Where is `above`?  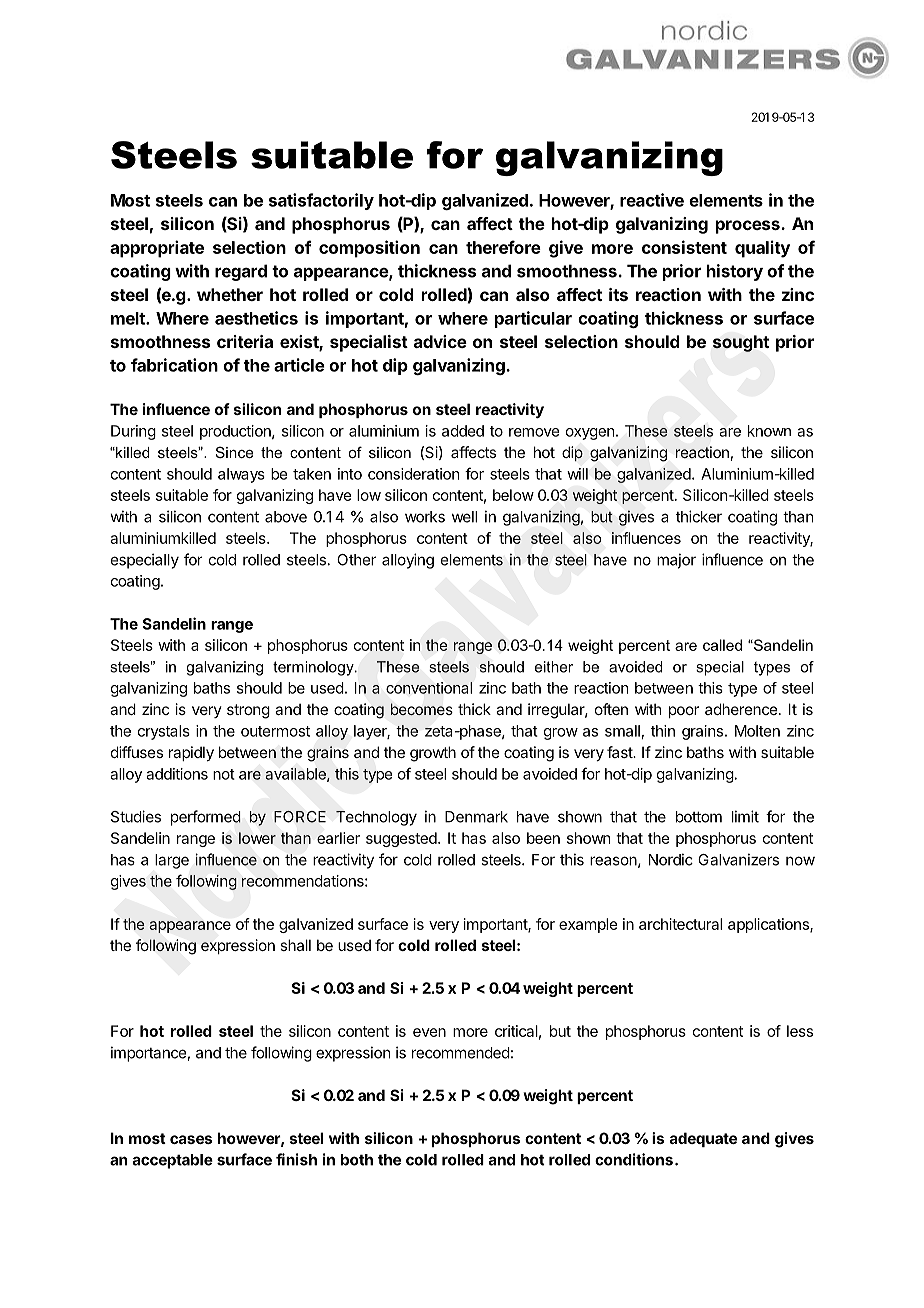 above is located at coordinates (286, 517).
